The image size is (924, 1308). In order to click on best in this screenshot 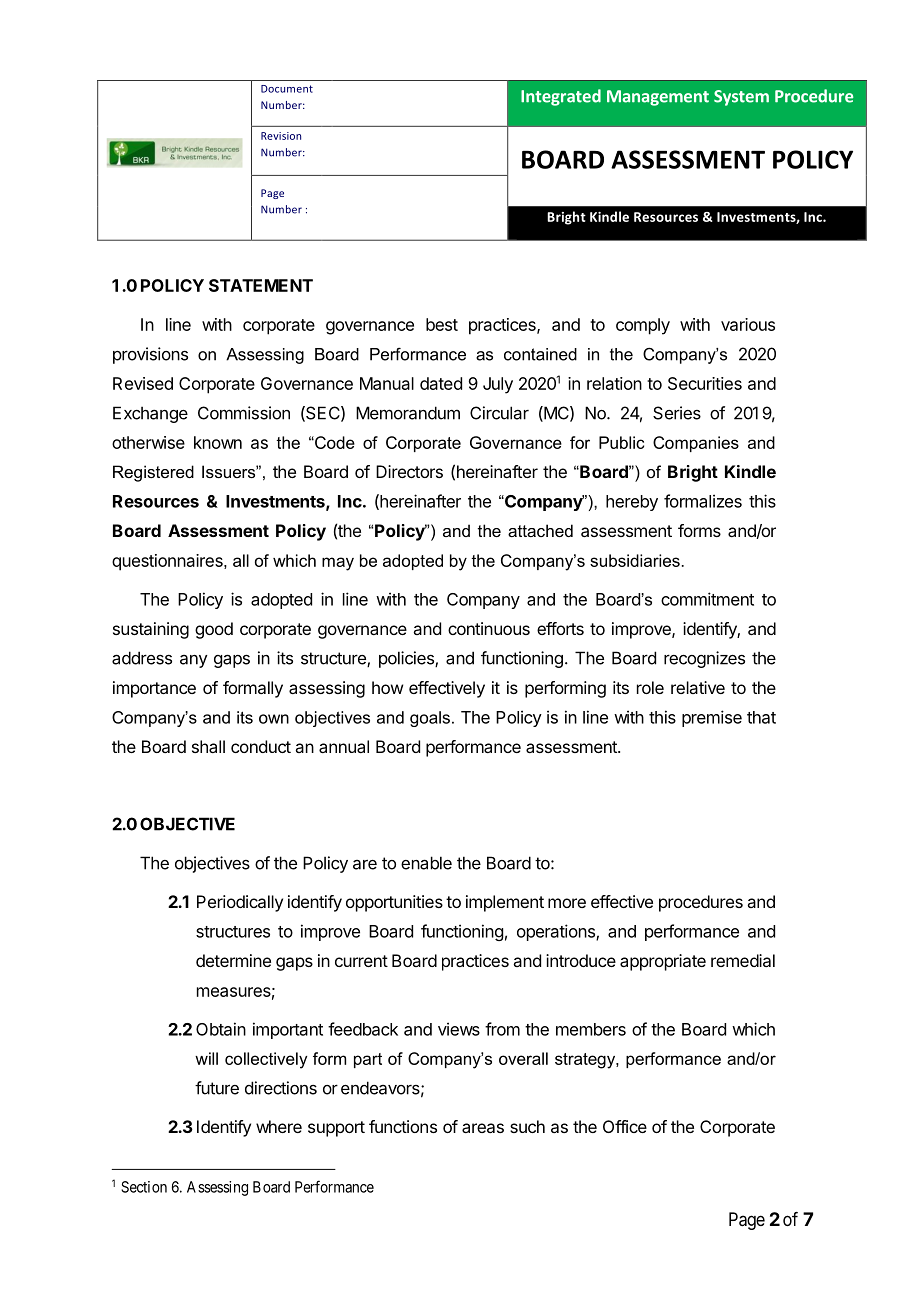, I will do `click(442, 324)`.
